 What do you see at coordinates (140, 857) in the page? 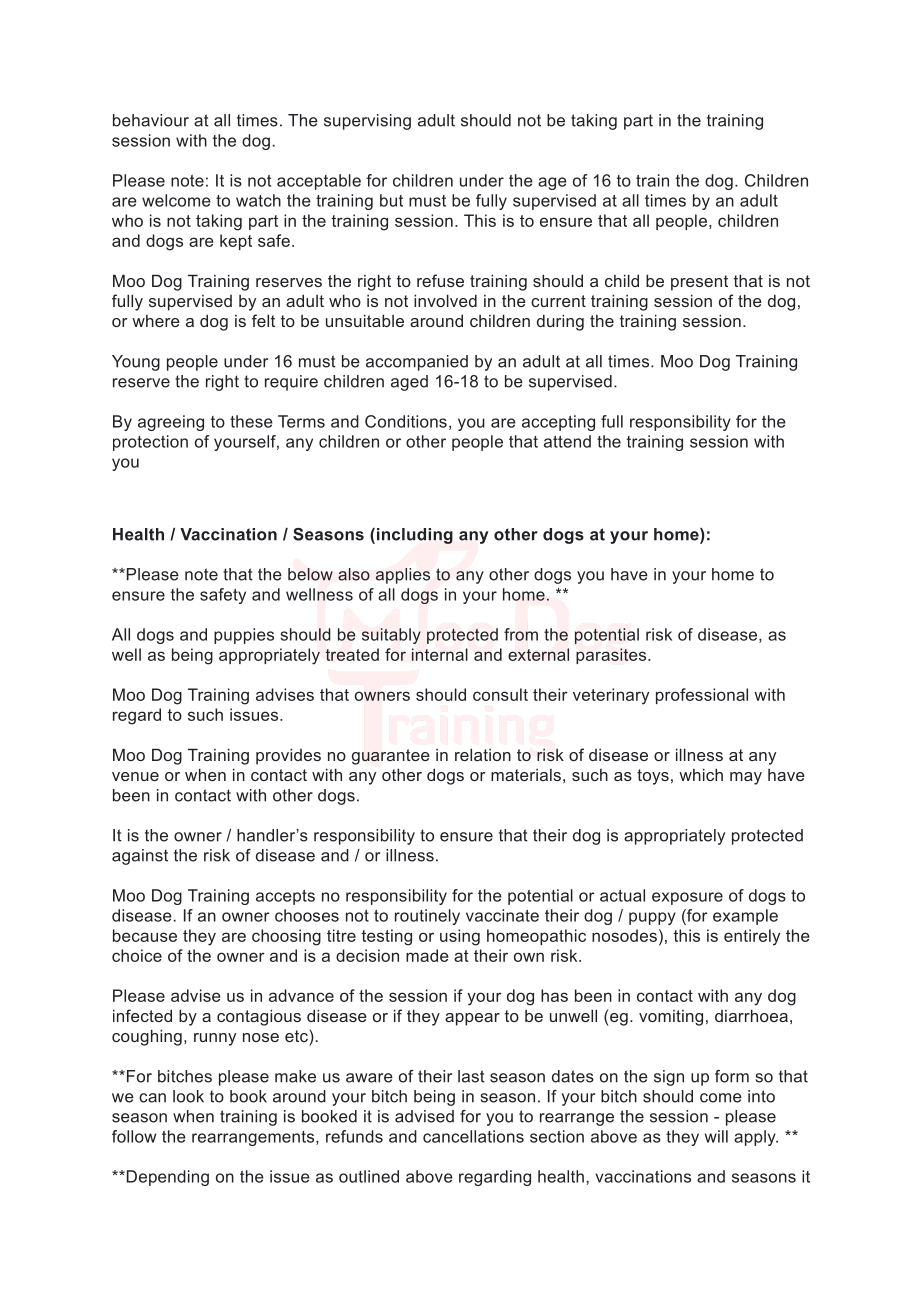
I see `against` at bounding box center [140, 857].
